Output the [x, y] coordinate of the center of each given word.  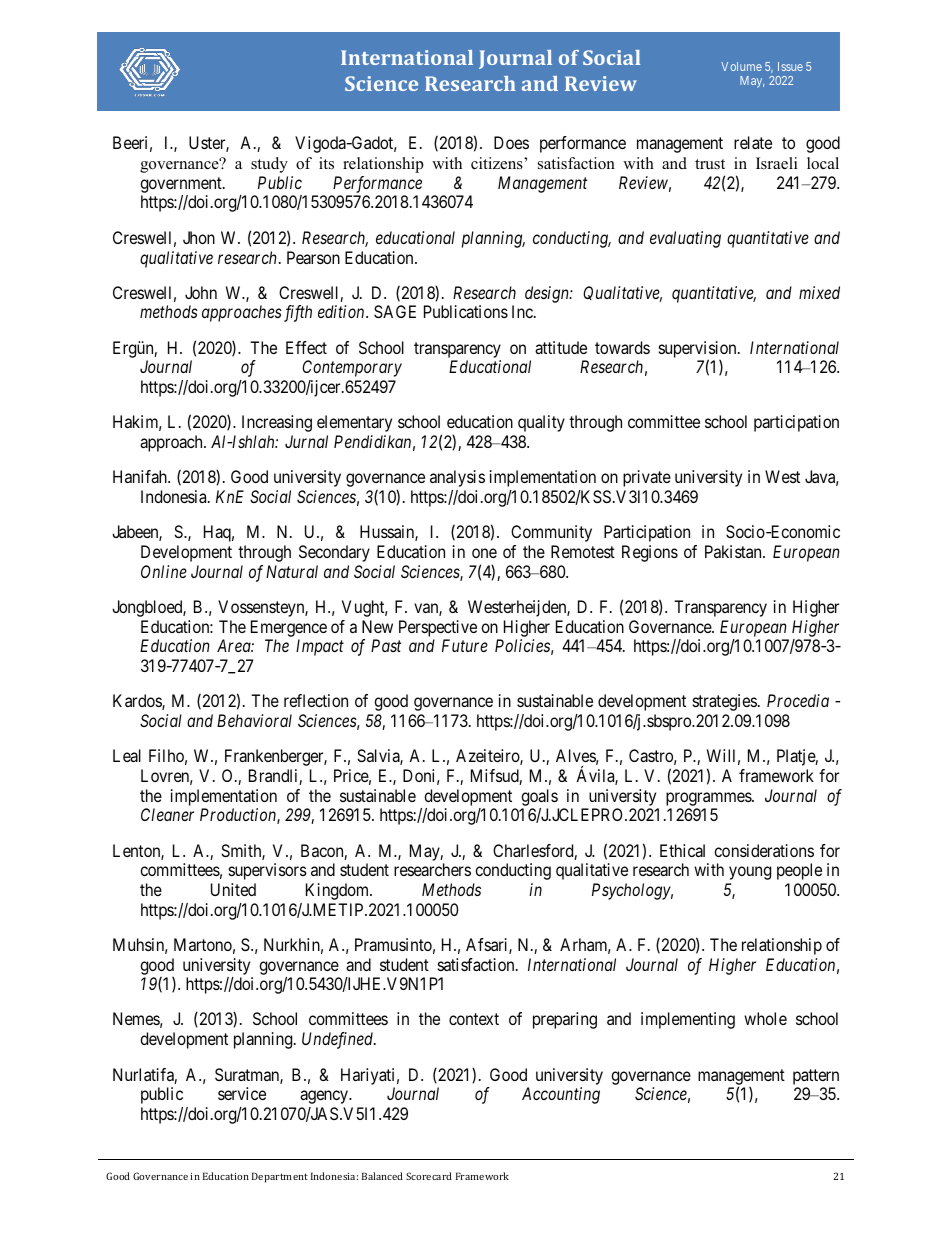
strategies [725, 702]
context [474, 1019]
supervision [699, 350]
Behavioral [254, 720]
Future [465, 645]
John [201, 292]
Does [511, 142]
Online [164, 571]
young [750, 873]
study [269, 165]
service [242, 1093]
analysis [457, 478]
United [233, 889]
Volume [741, 66]
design [548, 294]
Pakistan [734, 551]
